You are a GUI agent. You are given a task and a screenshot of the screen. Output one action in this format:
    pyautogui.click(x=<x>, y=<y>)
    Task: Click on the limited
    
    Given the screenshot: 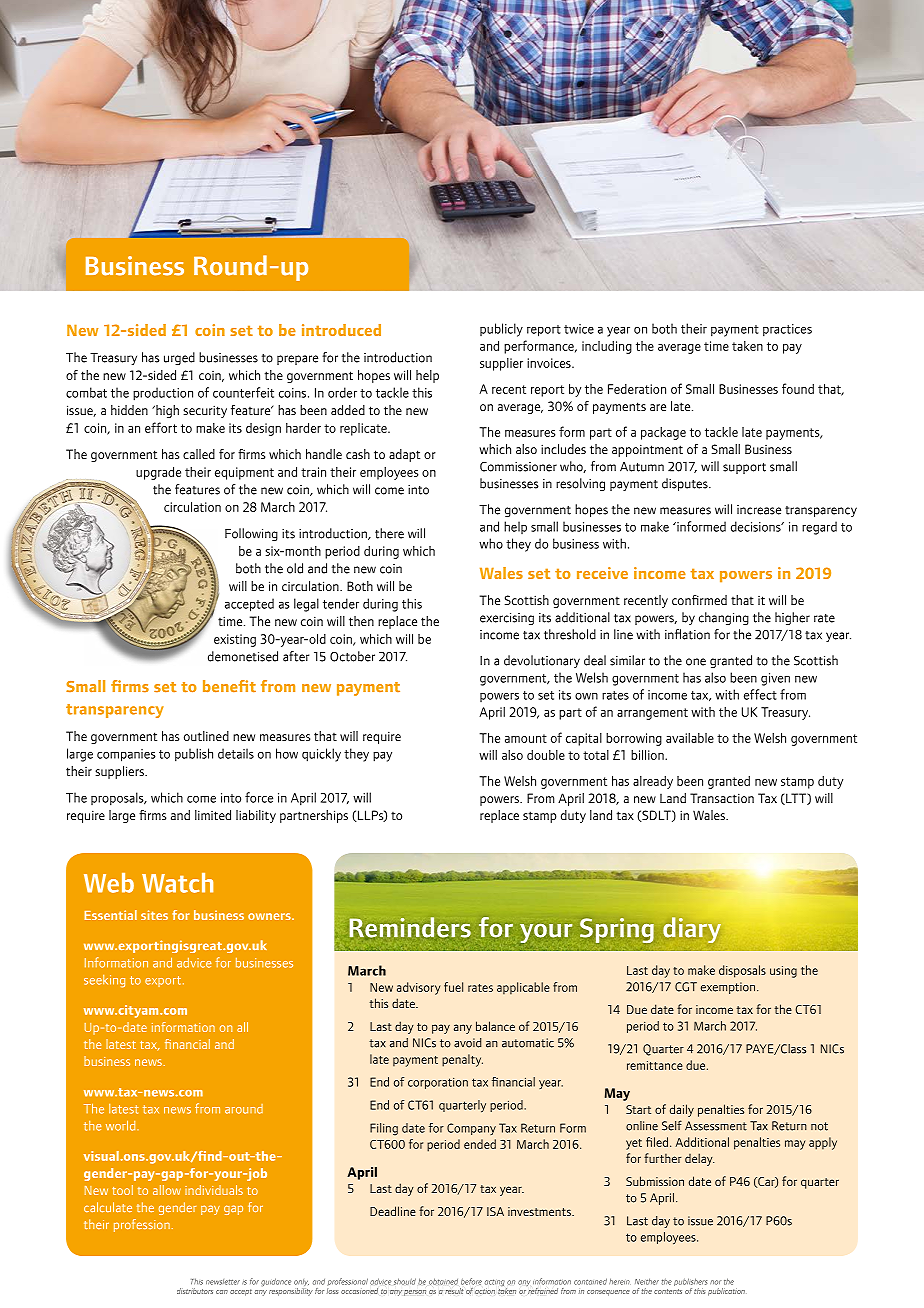 What is the action you would take?
    pyautogui.click(x=213, y=815)
